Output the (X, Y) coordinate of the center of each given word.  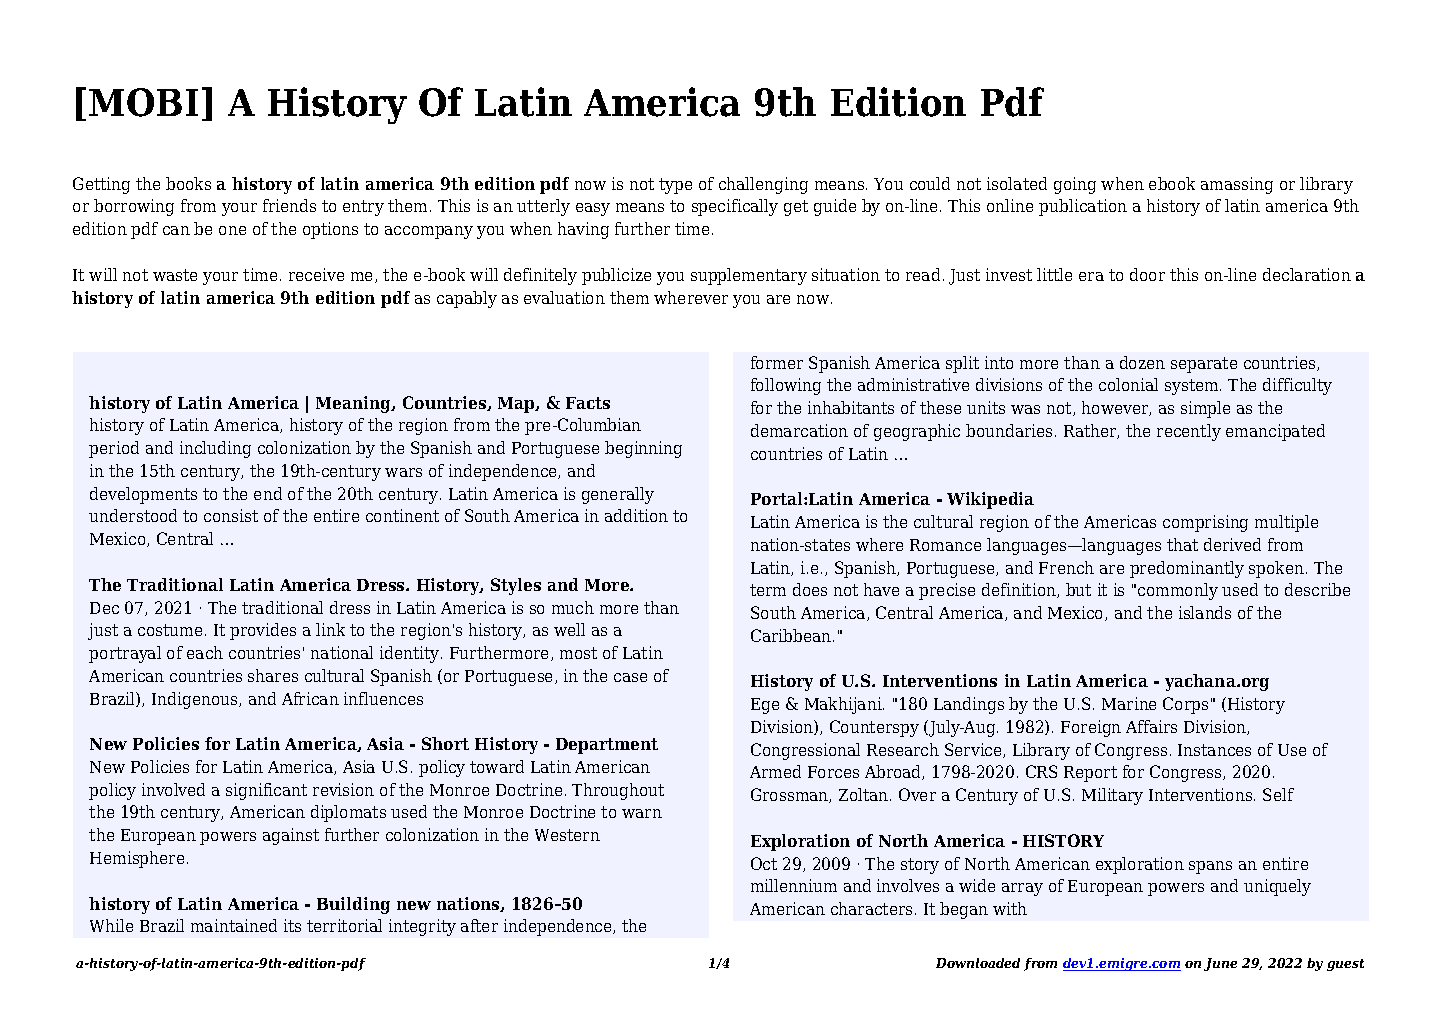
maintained (234, 925)
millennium (794, 885)
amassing (1237, 185)
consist (231, 515)
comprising (1205, 523)
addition (636, 515)
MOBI (143, 102)
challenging (763, 185)
